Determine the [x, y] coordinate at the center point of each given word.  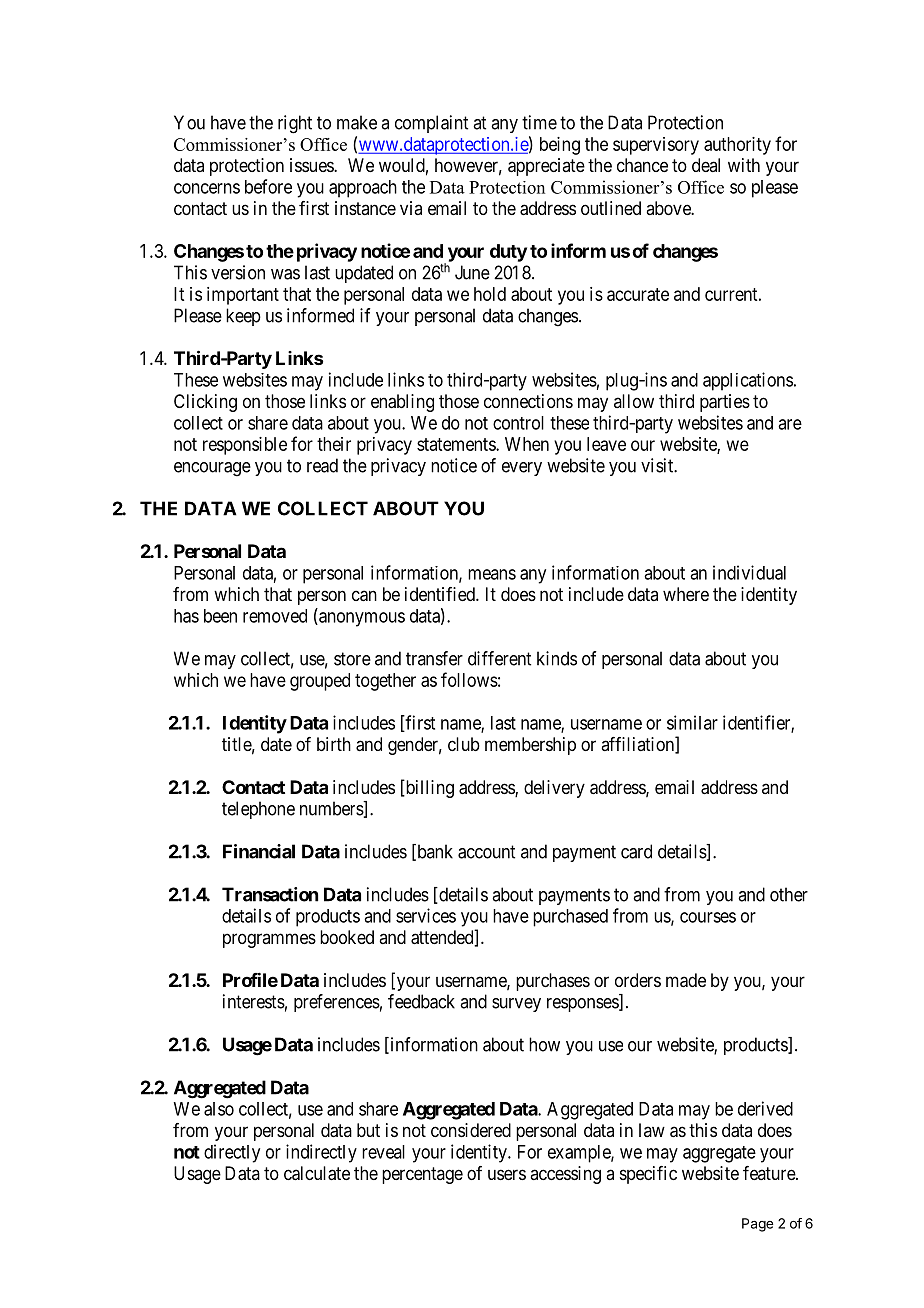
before [268, 186]
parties [725, 403]
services [426, 915]
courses [708, 917]
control [518, 423]
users [507, 1174]
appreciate [546, 167]
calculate [317, 1173]
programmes [269, 940]
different [499, 658]
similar [692, 722]
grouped [320, 682]
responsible [245, 446]
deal [706, 165]
